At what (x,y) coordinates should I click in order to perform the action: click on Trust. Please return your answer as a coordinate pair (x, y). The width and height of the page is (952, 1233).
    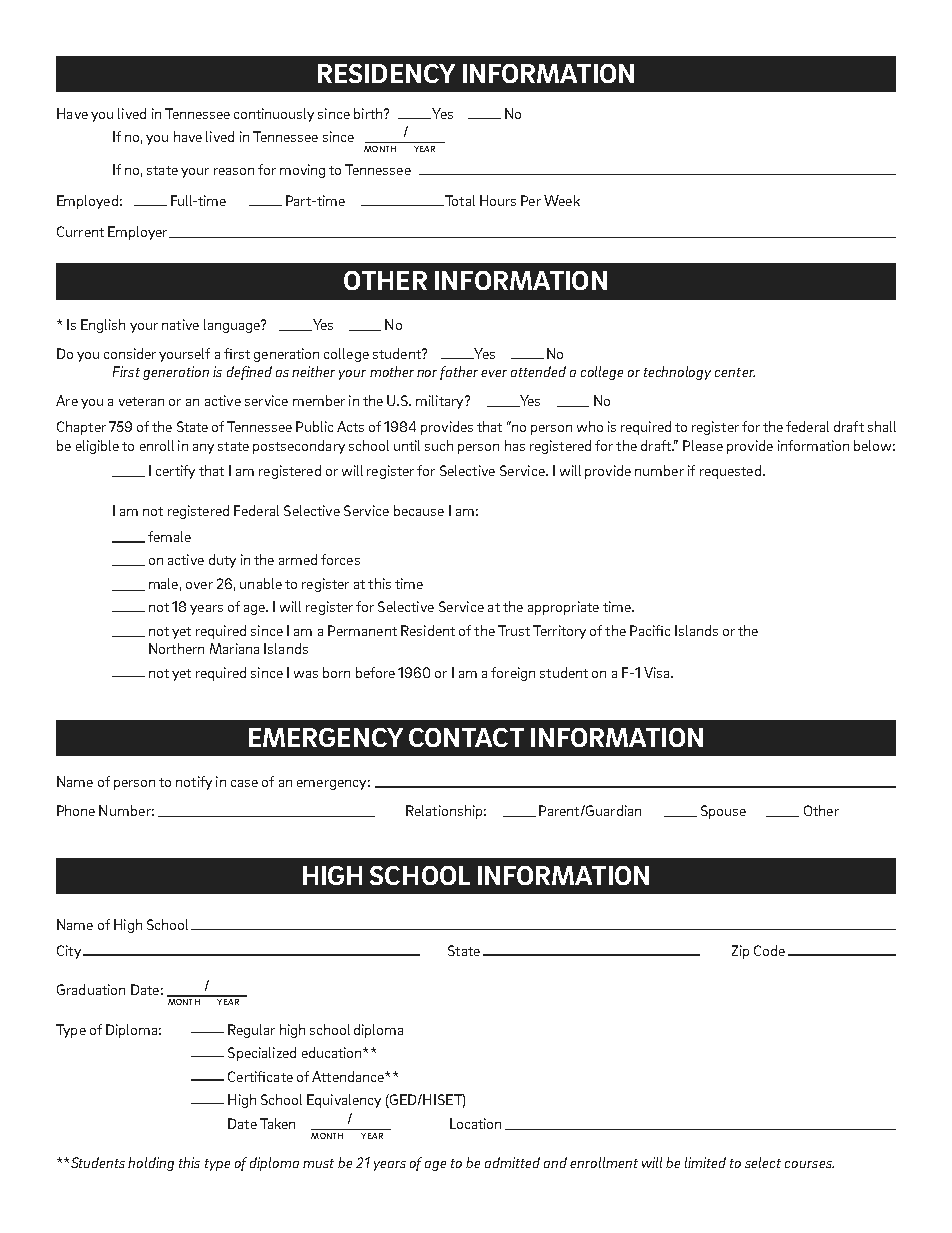
    Looking at the image, I should click on (514, 630).
